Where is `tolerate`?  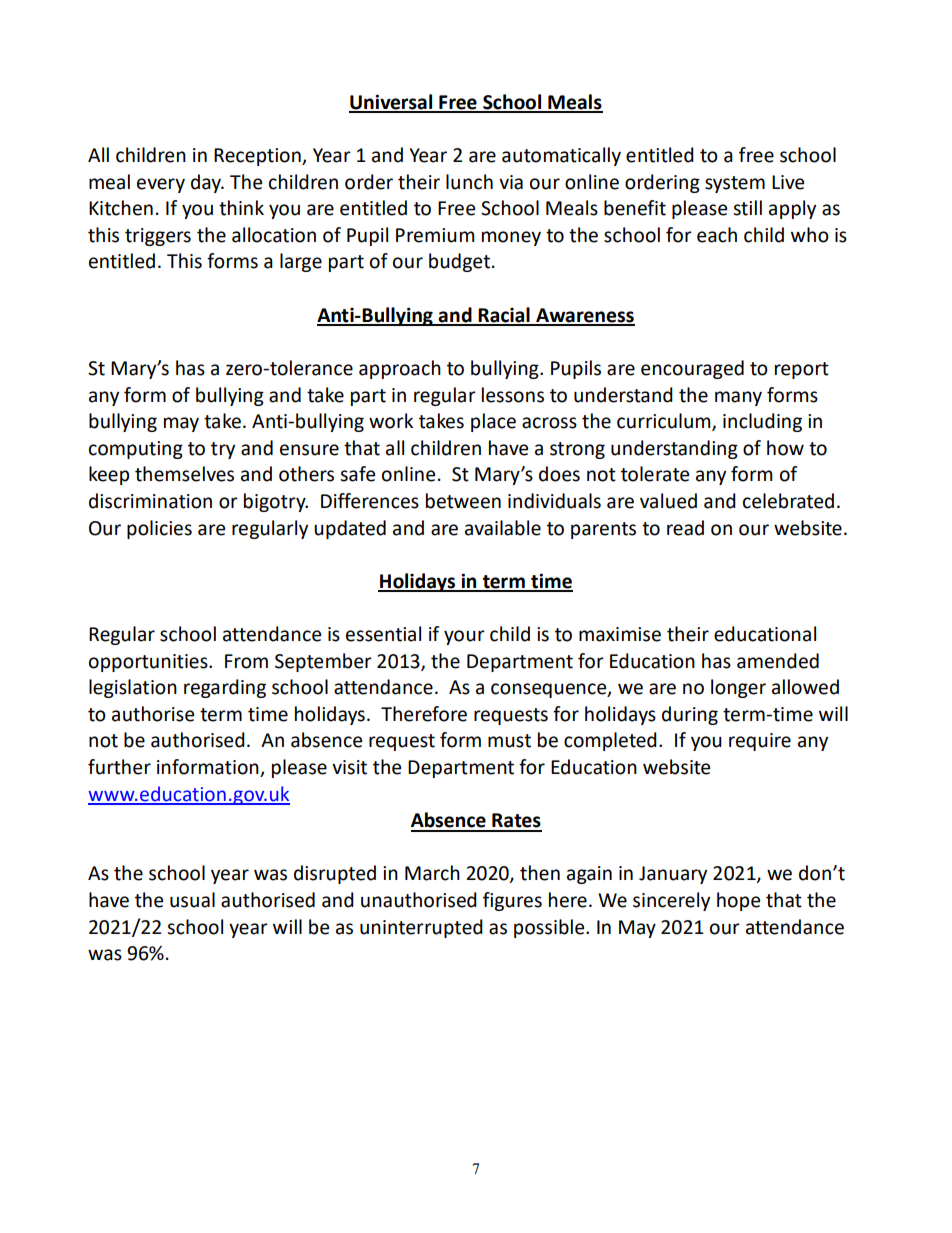 tolerate is located at coordinates (655, 474).
